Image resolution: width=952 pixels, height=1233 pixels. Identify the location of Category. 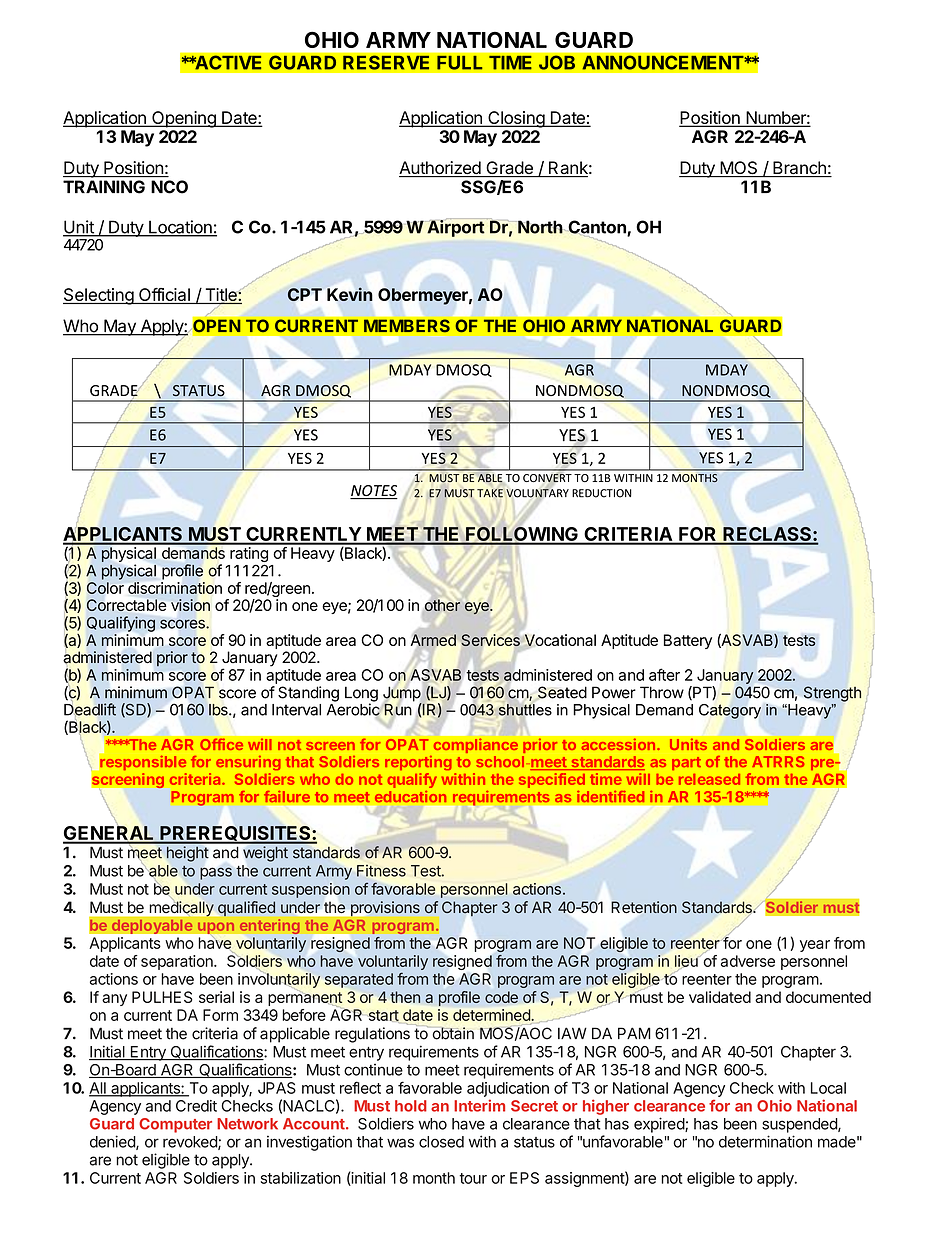
(730, 711).
